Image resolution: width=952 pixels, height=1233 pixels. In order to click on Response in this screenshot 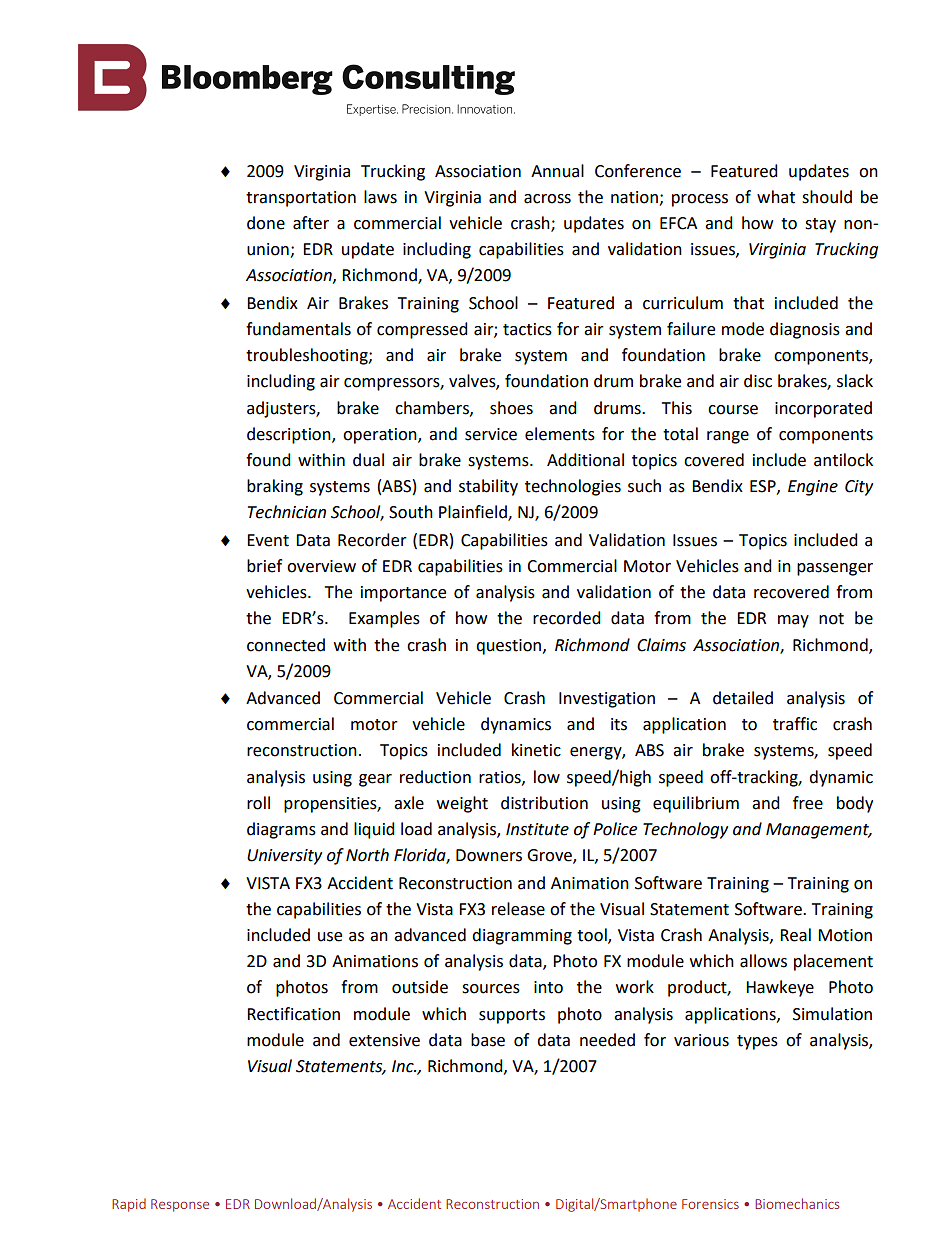, I will do `click(180, 1205)`.
